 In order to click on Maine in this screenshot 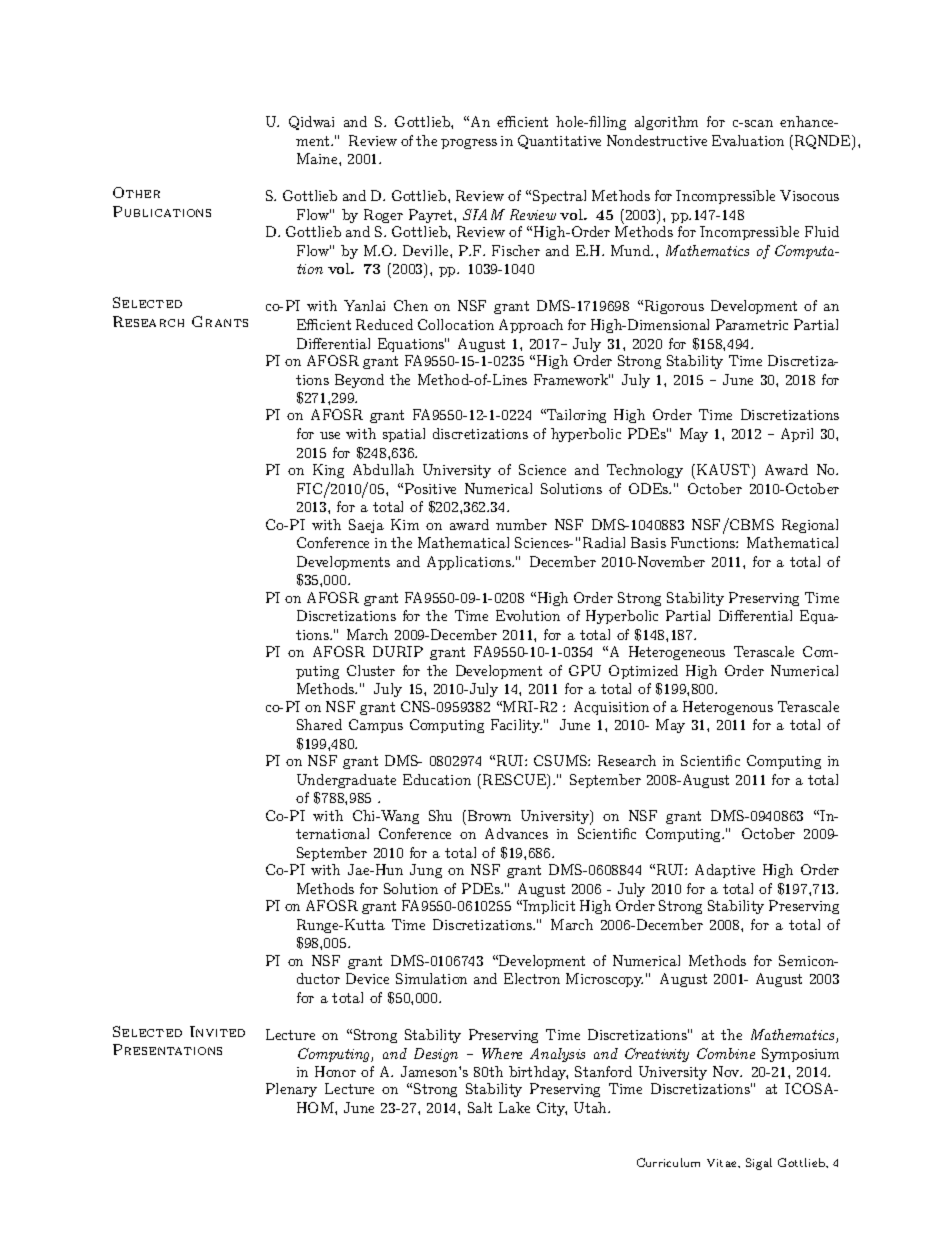, I will do `click(318, 158)`.
